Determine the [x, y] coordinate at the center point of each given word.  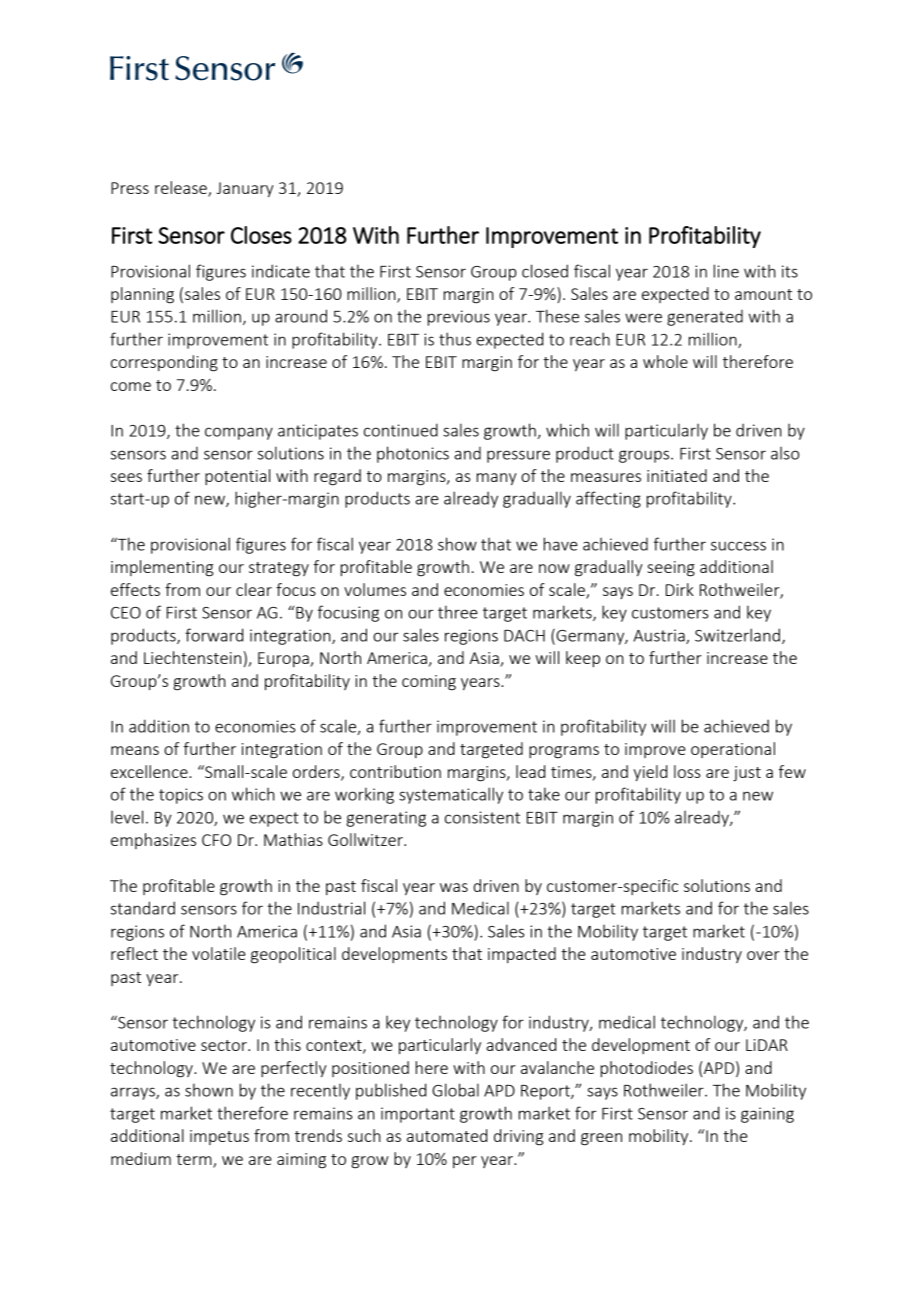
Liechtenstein [192, 657]
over [763, 955]
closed [545, 271]
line [726, 271]
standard [143, 908]
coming [429, 683]
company [239, 433]
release [182, 189]
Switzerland [737, 635]
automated [447, 1135]
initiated [677, 475]
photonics [413, 454]
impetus [219, 1137]
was [454, 887]
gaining [767, 1115]
